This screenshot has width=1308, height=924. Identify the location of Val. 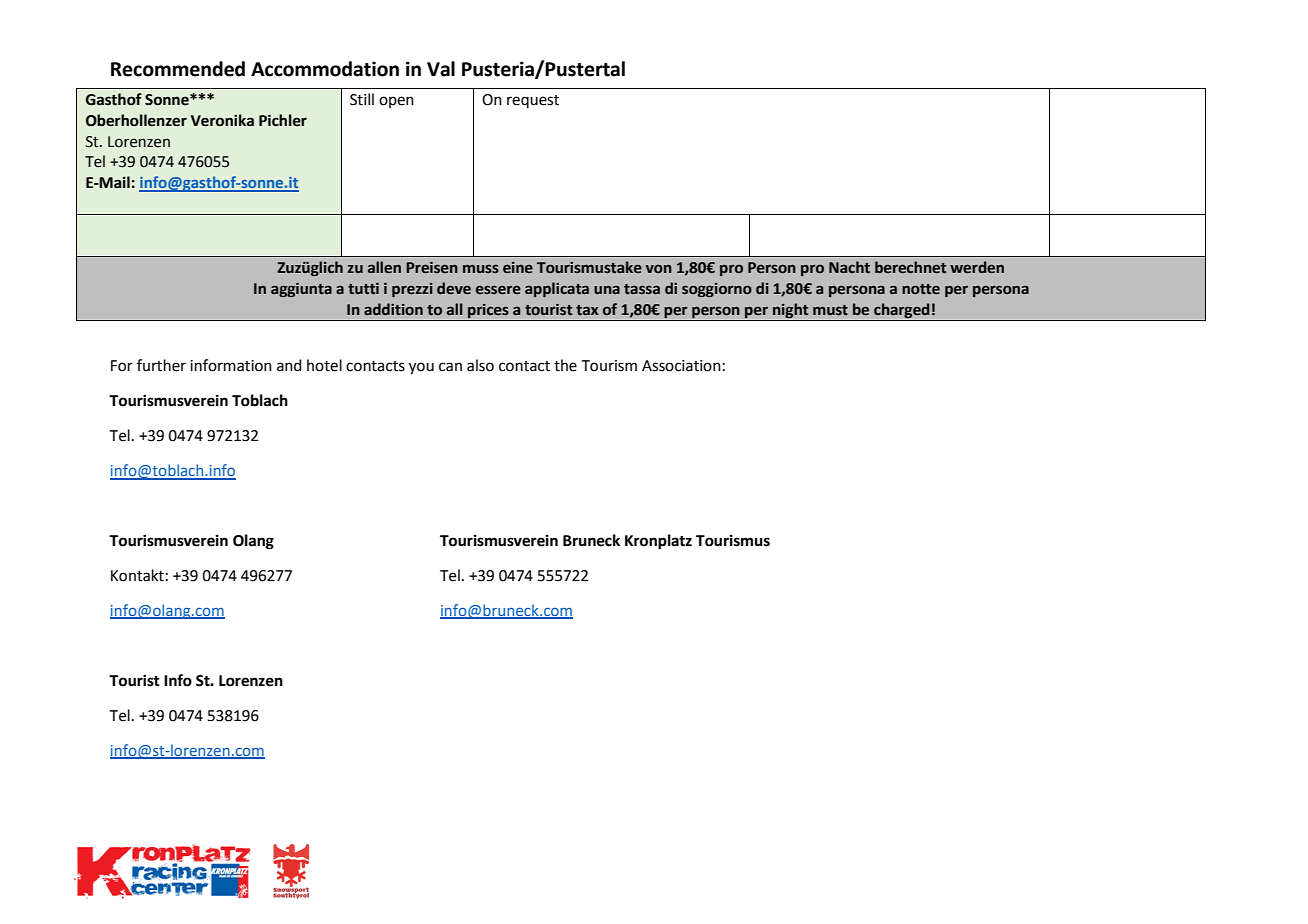
(441, 69).
